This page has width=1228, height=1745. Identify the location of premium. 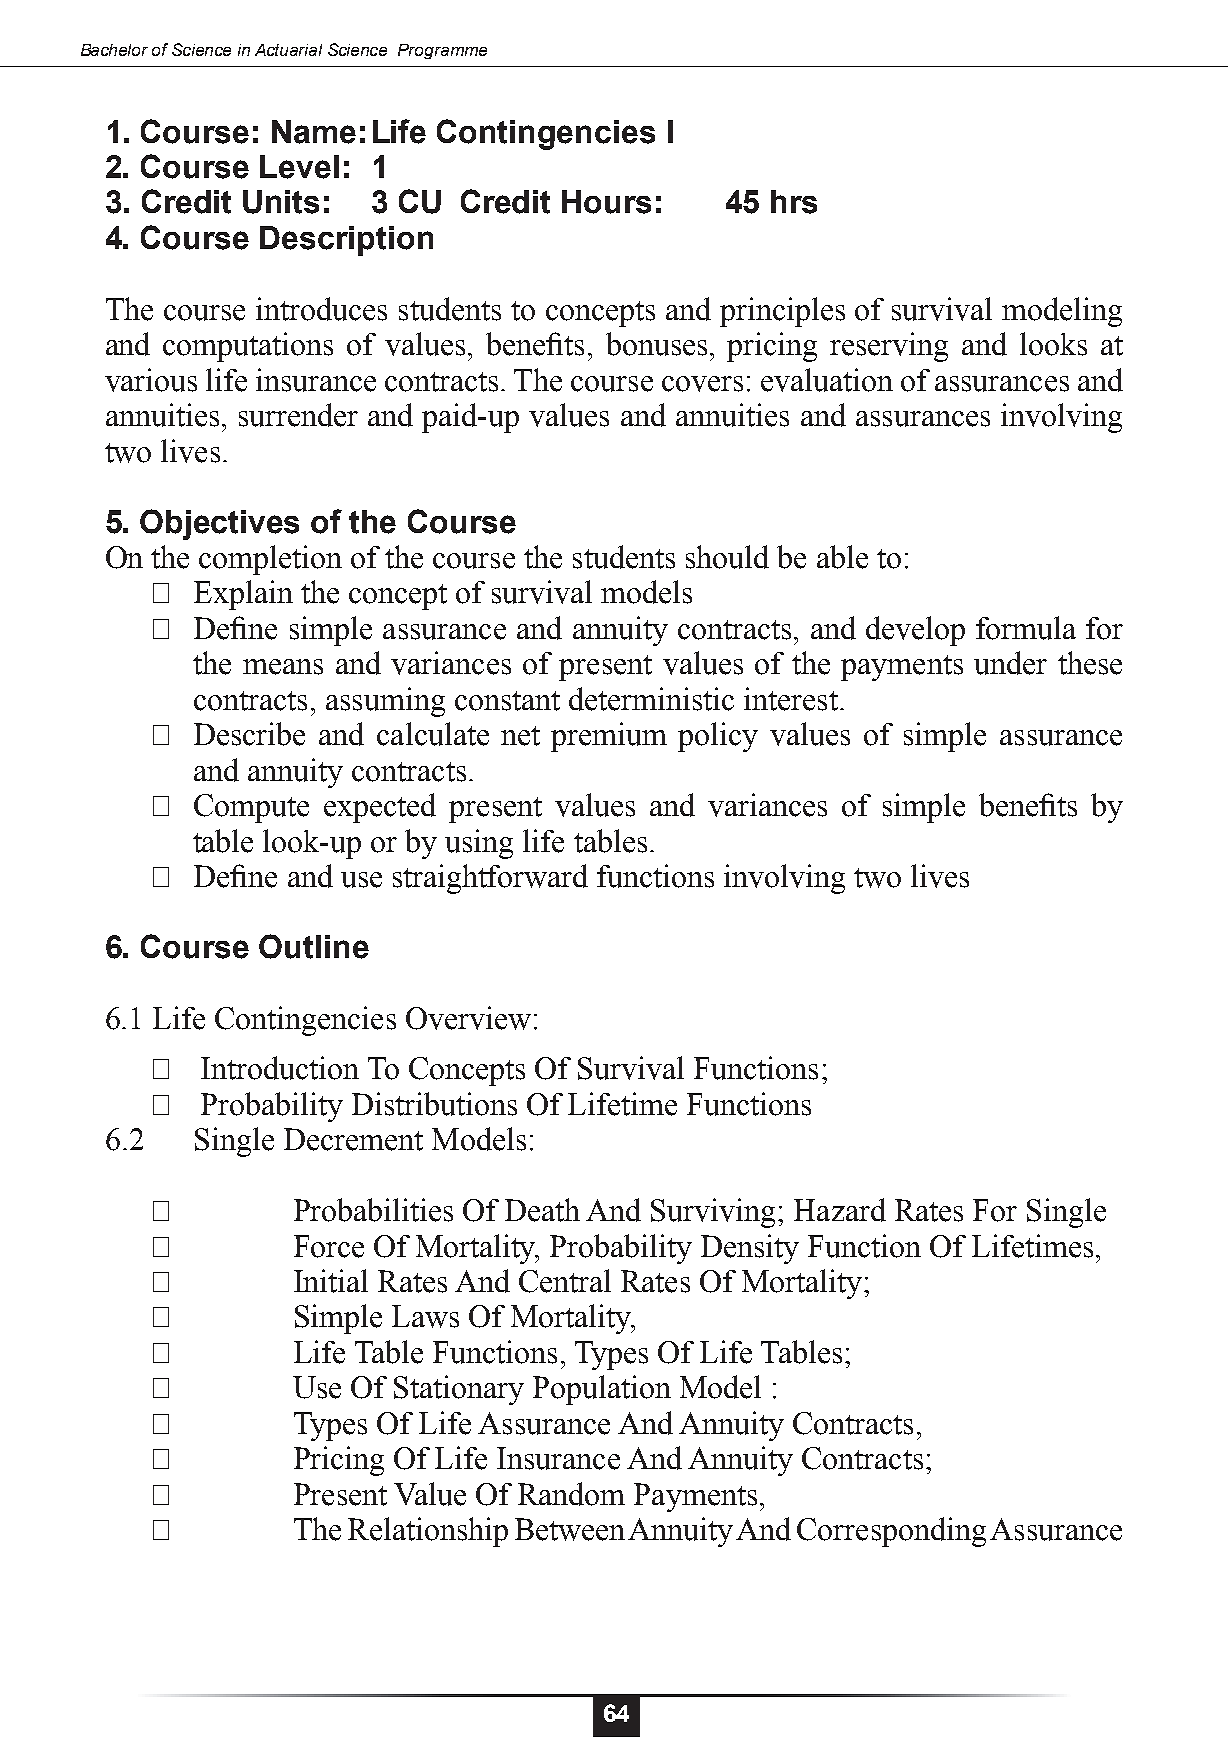
(609, 737).
